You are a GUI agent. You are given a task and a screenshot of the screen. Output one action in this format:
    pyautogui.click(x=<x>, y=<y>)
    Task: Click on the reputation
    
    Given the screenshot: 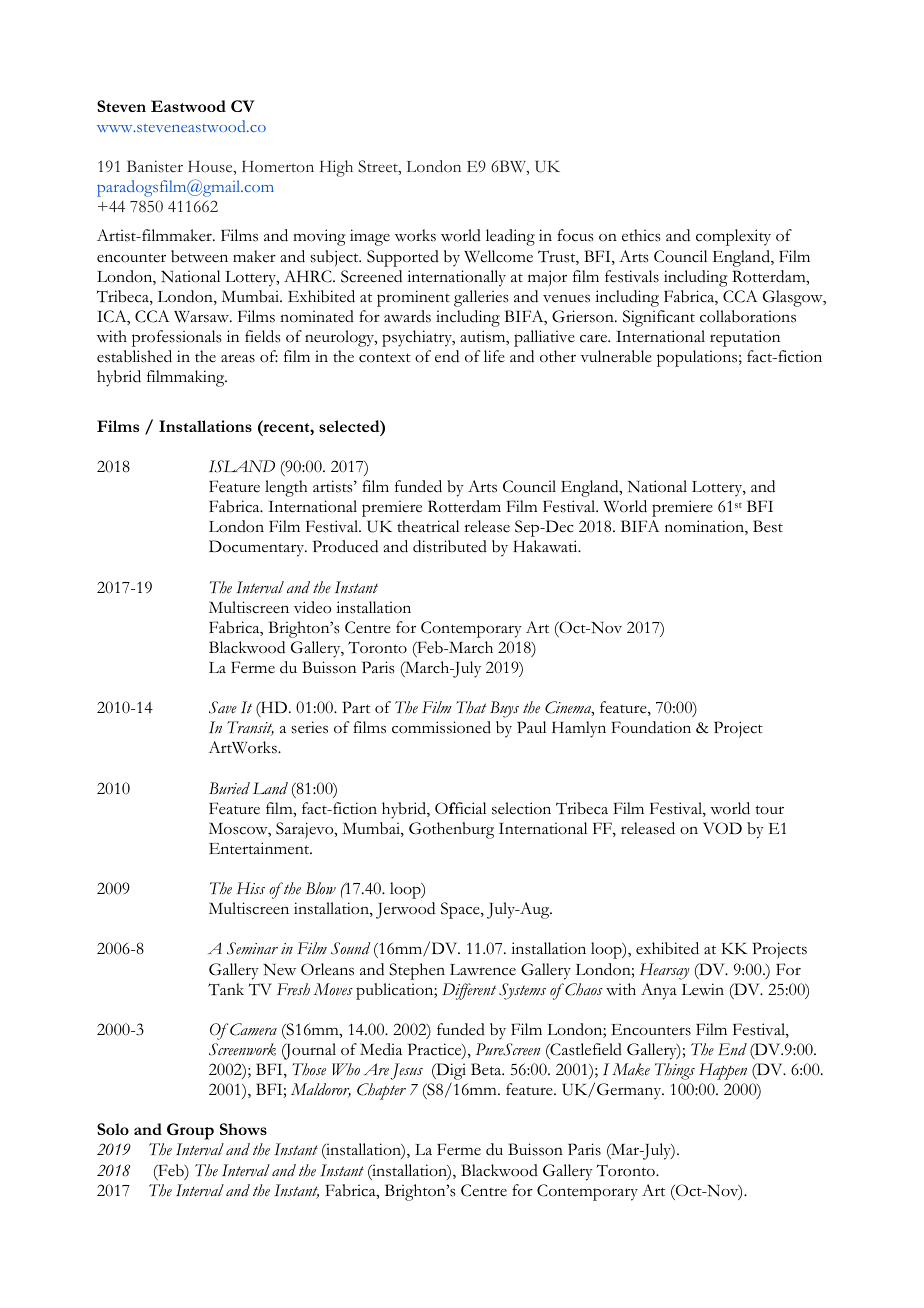 What is the action you would take?
    pyautogui.click(x=745, y=338)
